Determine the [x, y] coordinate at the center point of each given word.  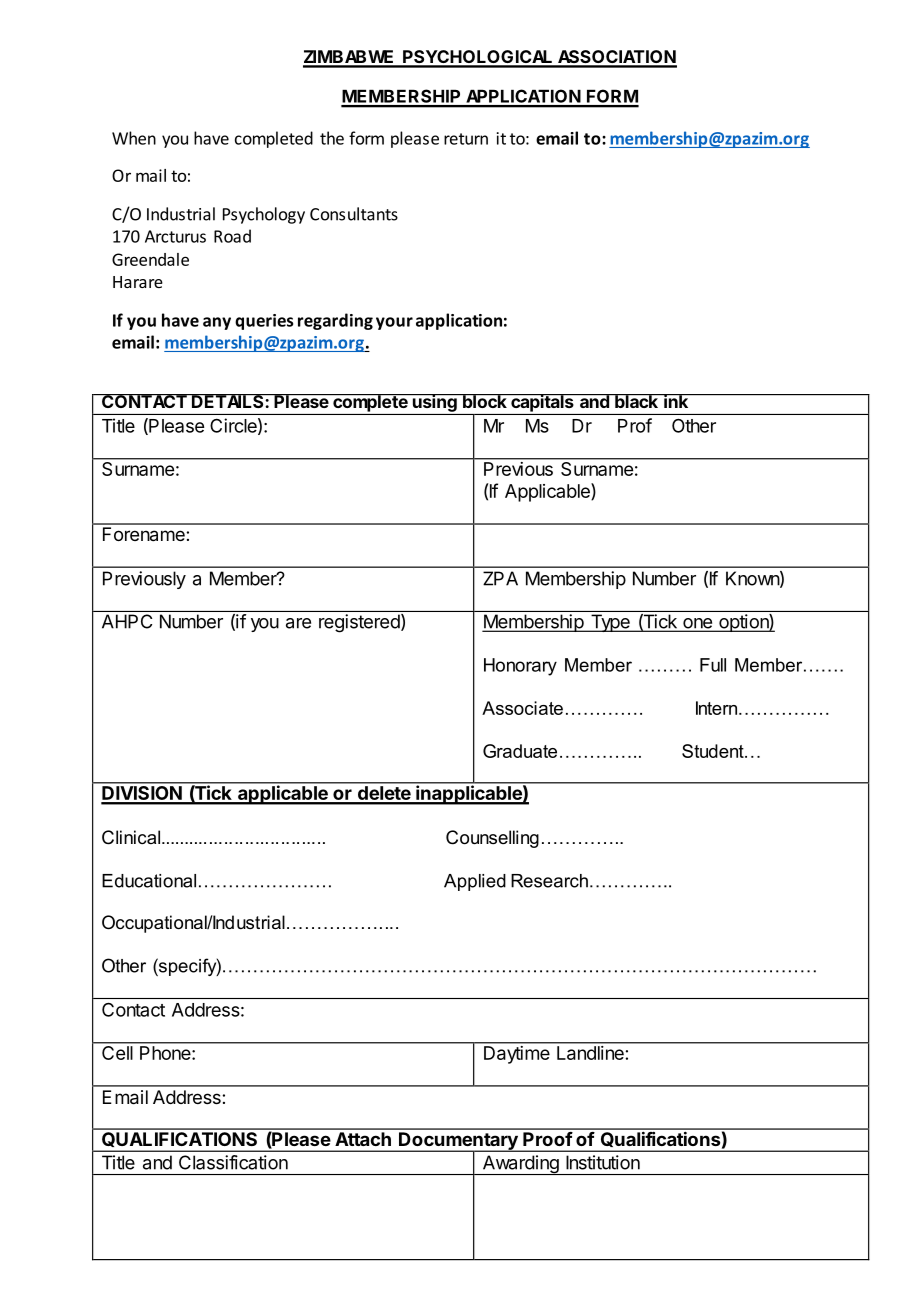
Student [714, 751]
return [466, 139]
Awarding [520, 1165]
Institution [603, 1162]
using [435, 403]
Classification [233, 1162]
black [636, 401]
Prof [635, 425]
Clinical [131, 837]
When [134, 138]
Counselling [492, 839]
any [217, 323]
